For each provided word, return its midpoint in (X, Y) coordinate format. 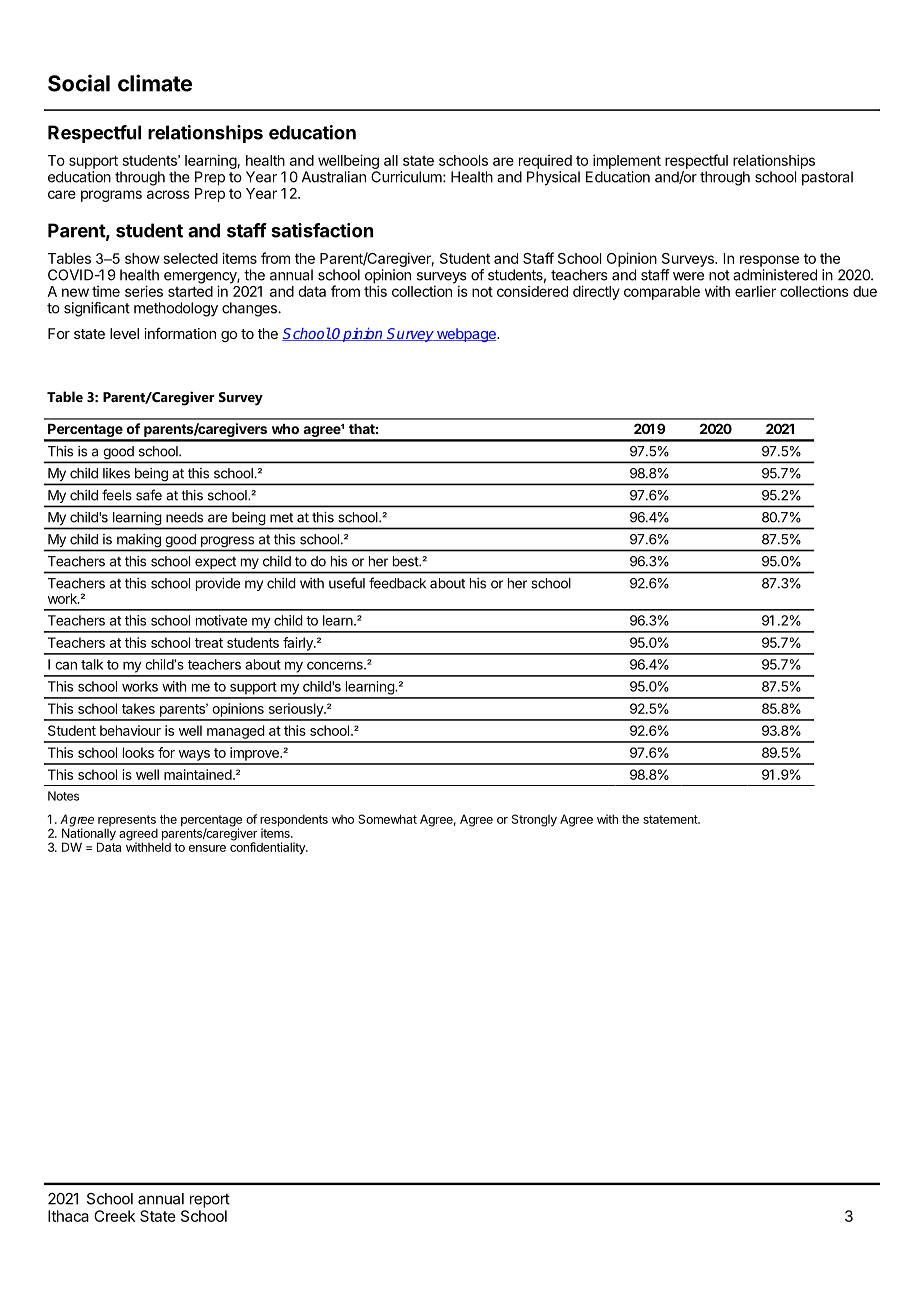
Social (79, 83)
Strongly (534, 820)
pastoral (827, 178)
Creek (114, 1216)
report (210, 1200)
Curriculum (407, 177)
